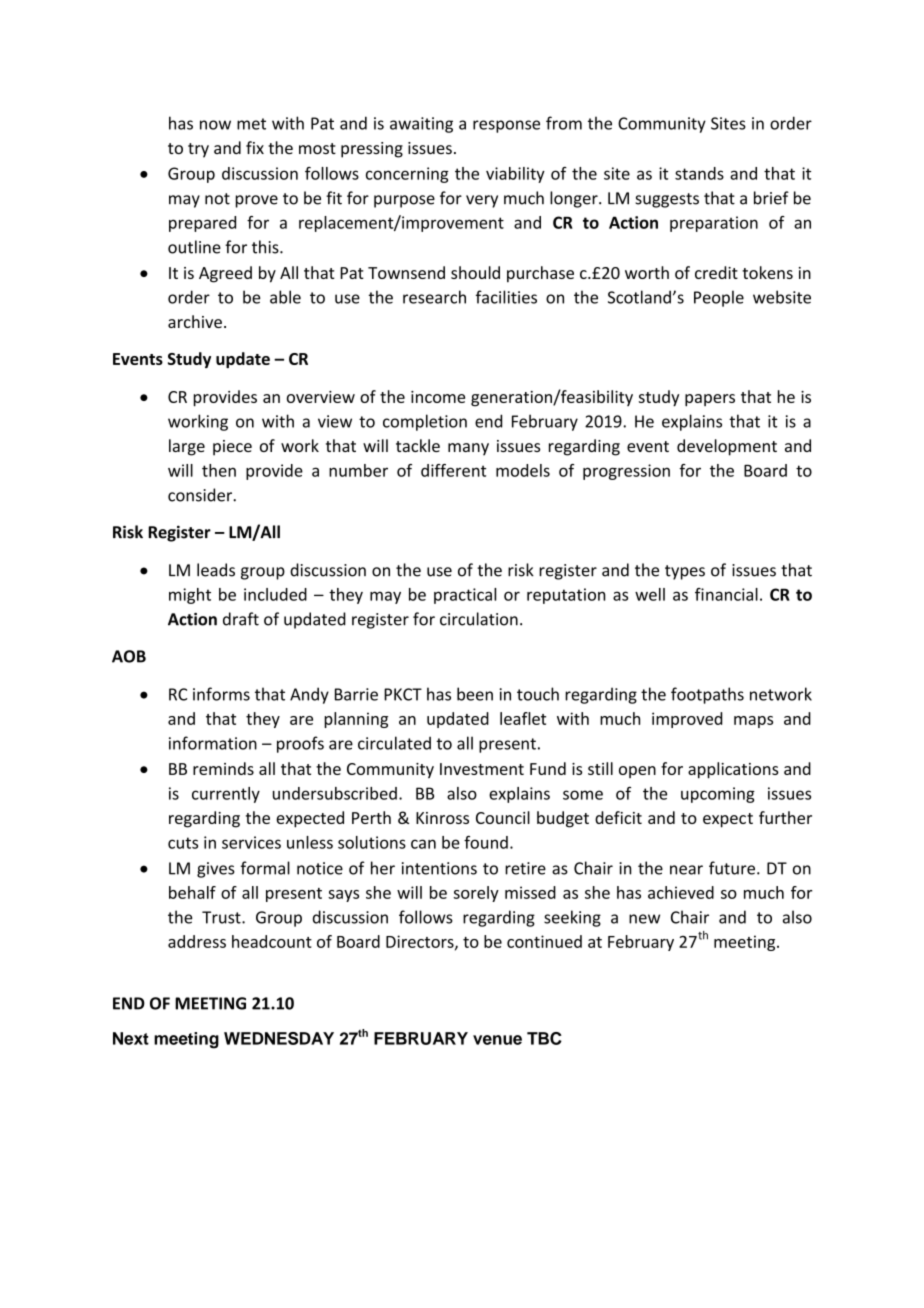  I want to click on try, so click(198, 150).
